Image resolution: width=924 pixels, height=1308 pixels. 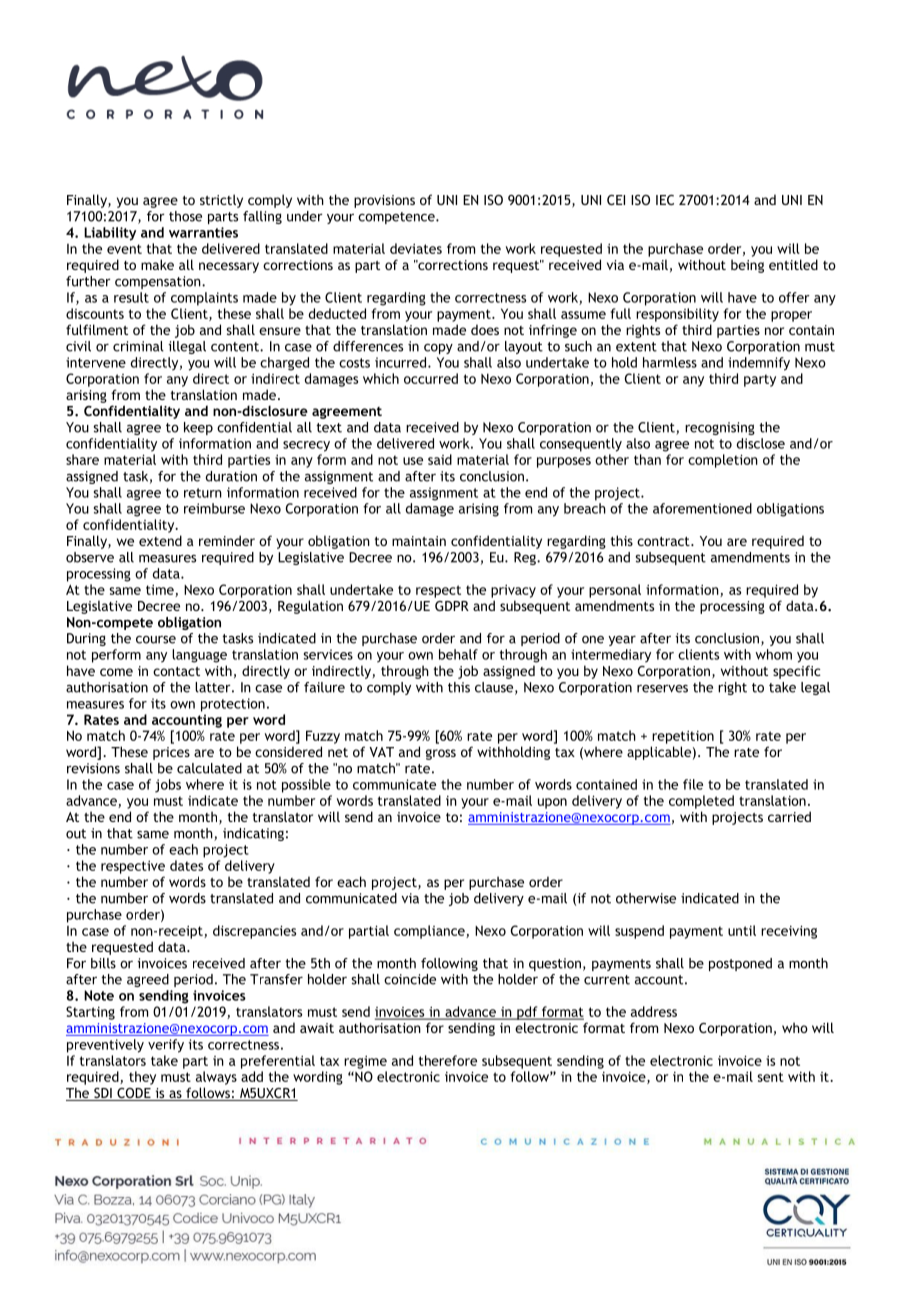 I want to click on sent, so click(x=770, y=1077).
